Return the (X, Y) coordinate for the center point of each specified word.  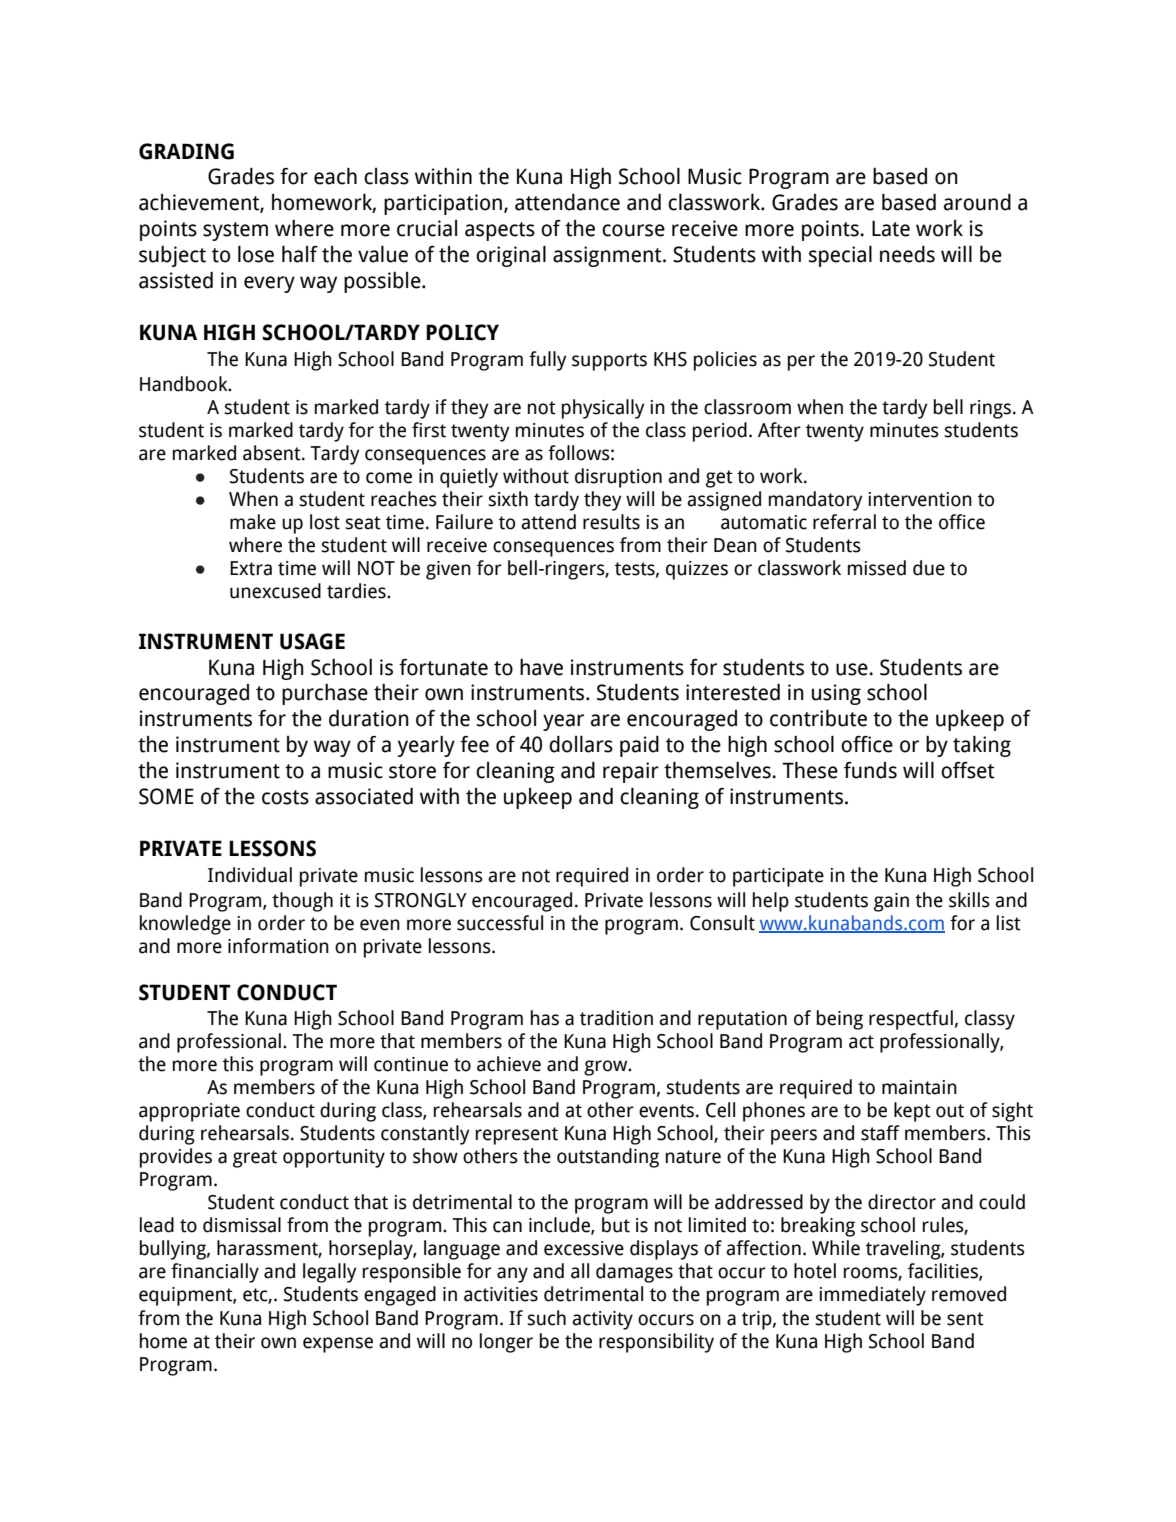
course (633, 230)
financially (215, 1273)
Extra (251, 568)
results (611, 522)
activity (602, 1320)
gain (891, 902)
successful (500, 923)
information (278, 946)
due (929, 568)
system (235, 231)
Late (891, 228)
